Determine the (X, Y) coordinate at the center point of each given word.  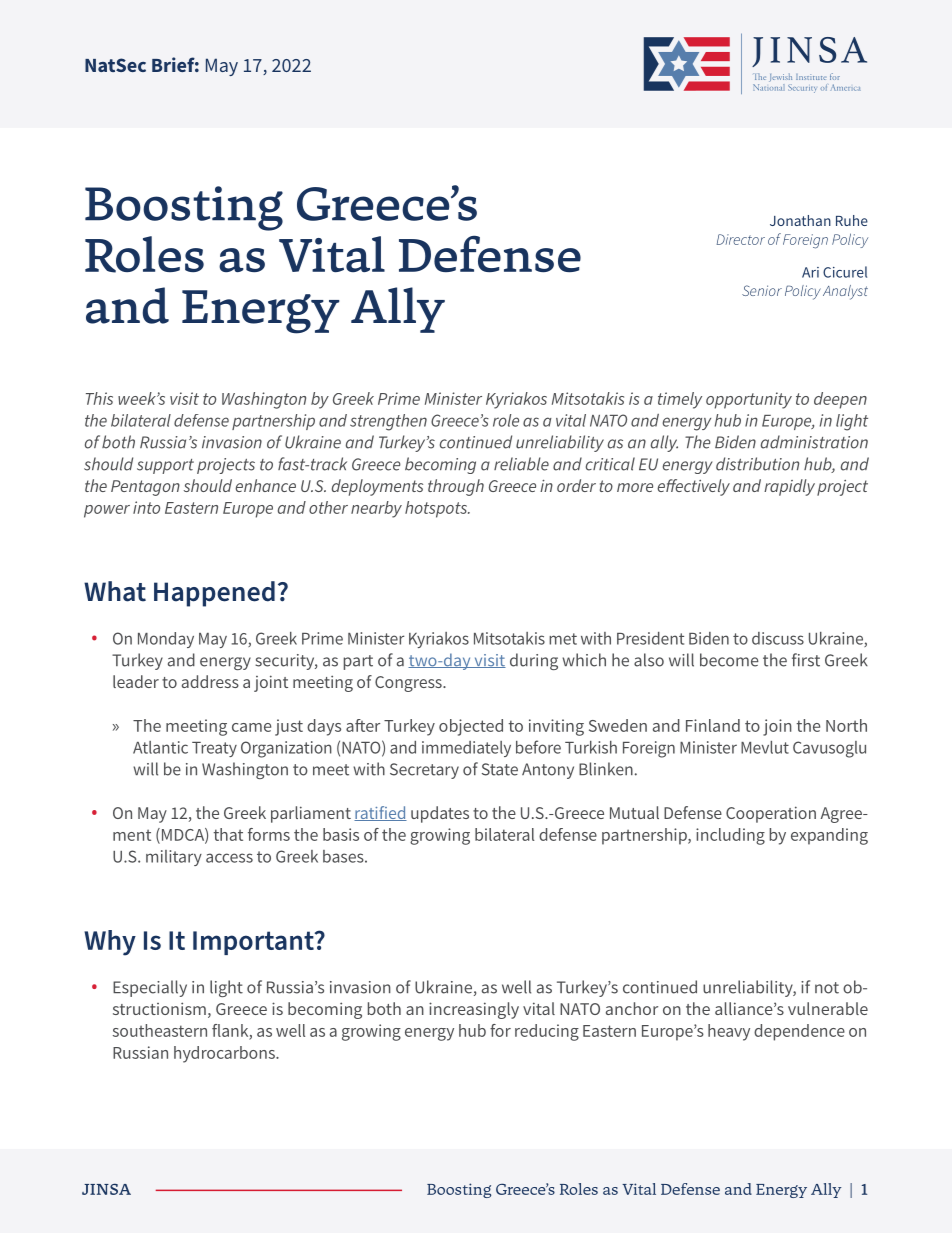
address (210, 681)
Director (741, 239)
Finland (713, 725)
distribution (757, 464)
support (165, 466)
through (456, 487)
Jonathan (800, 220)
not (827, 988)
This (99, 398)
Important (254, 943)
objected (471, 727)
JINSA (106, 1189)
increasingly (474, 1010)
